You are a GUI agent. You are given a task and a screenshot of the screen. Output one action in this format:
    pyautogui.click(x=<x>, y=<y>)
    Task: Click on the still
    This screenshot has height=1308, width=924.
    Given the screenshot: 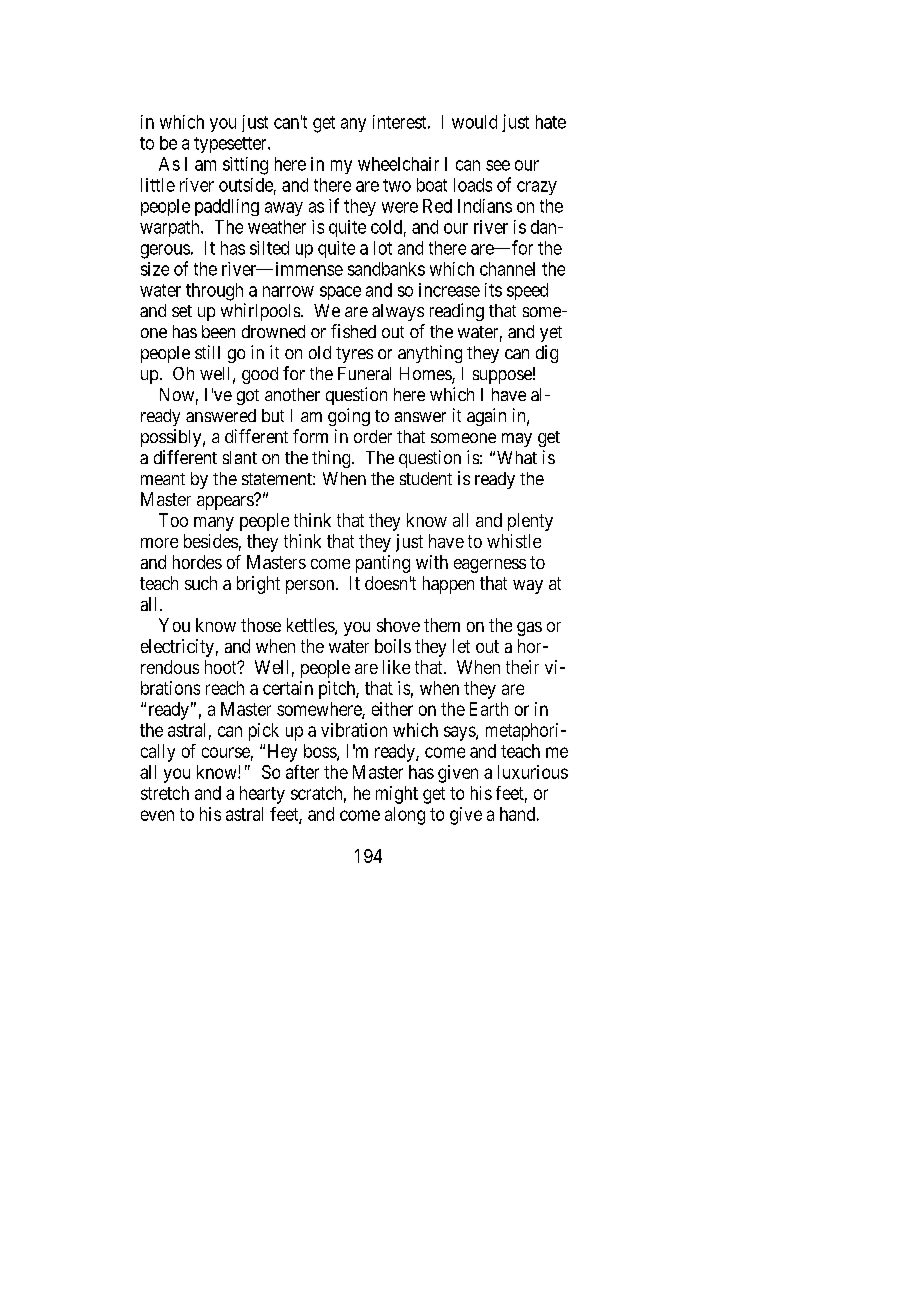 What is the action you would take?
    pyautogui.click(x=207, y=352)
